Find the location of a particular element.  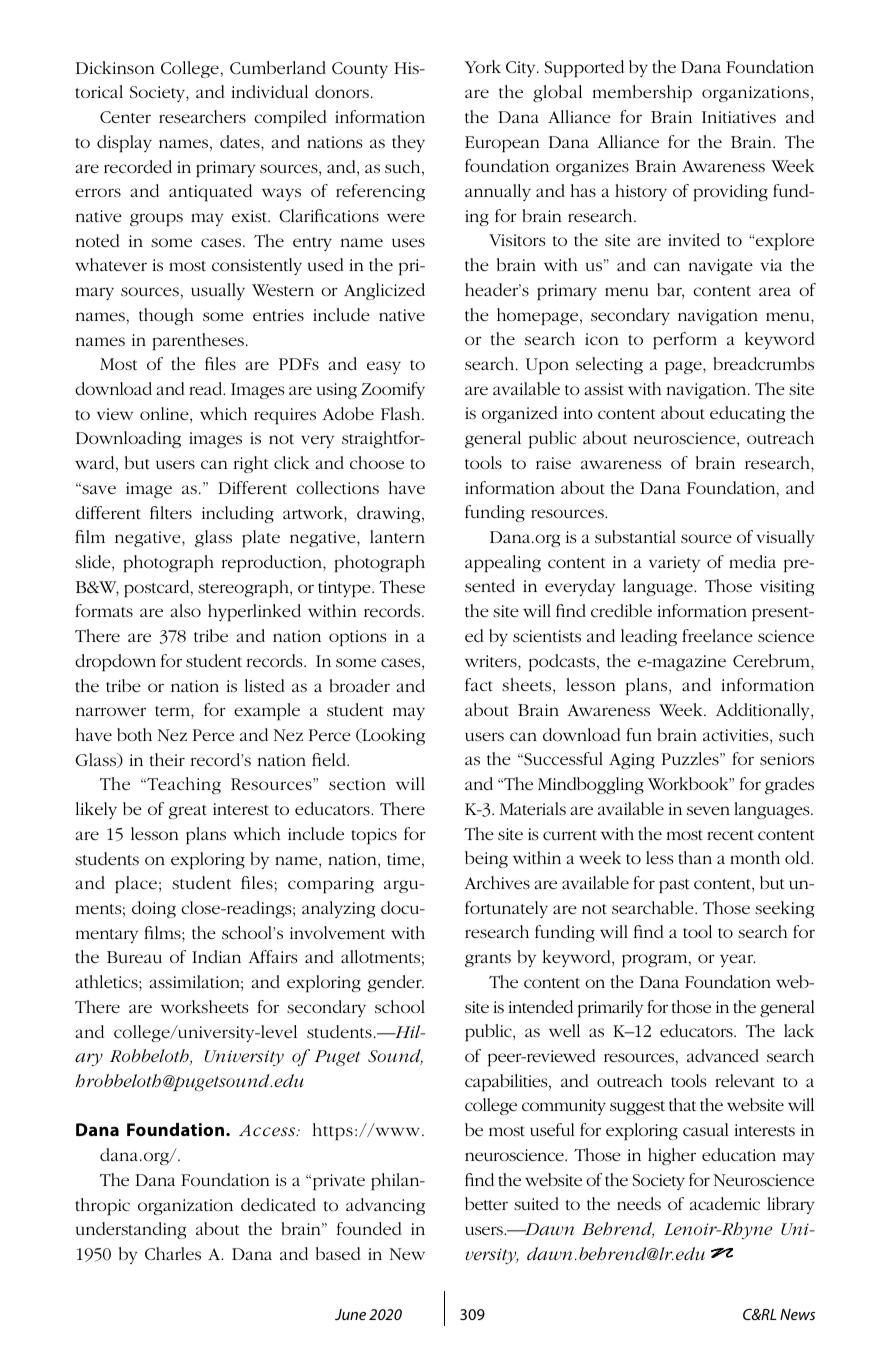

Indian is located at coordinates (216, 956).
